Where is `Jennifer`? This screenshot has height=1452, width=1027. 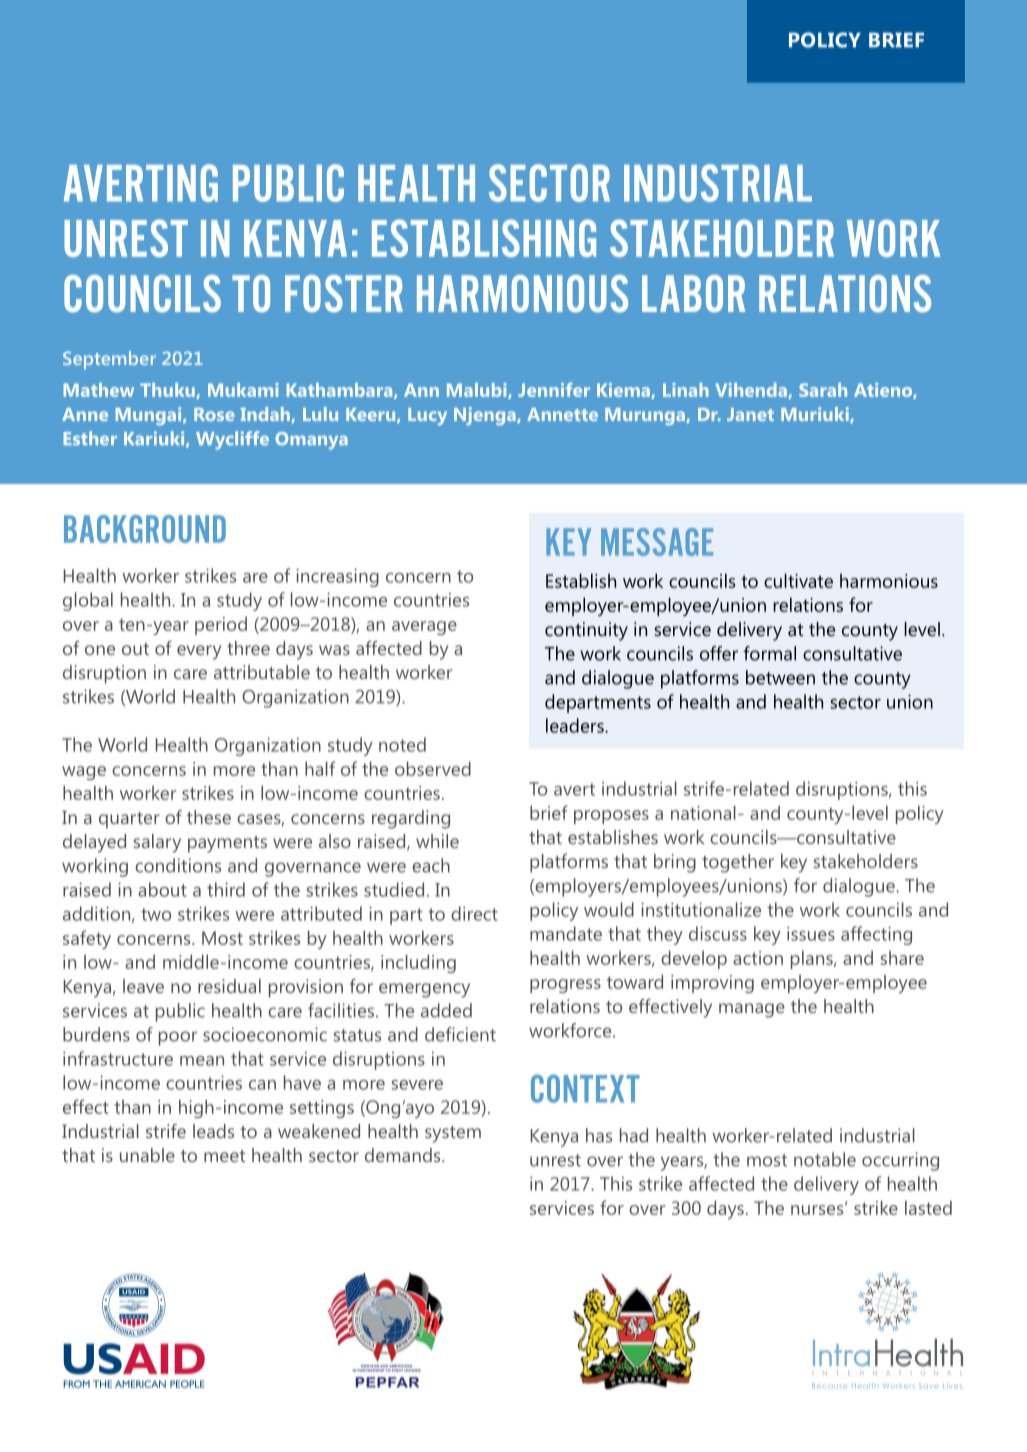
Jennifer is located at coordinates (554, 389).
